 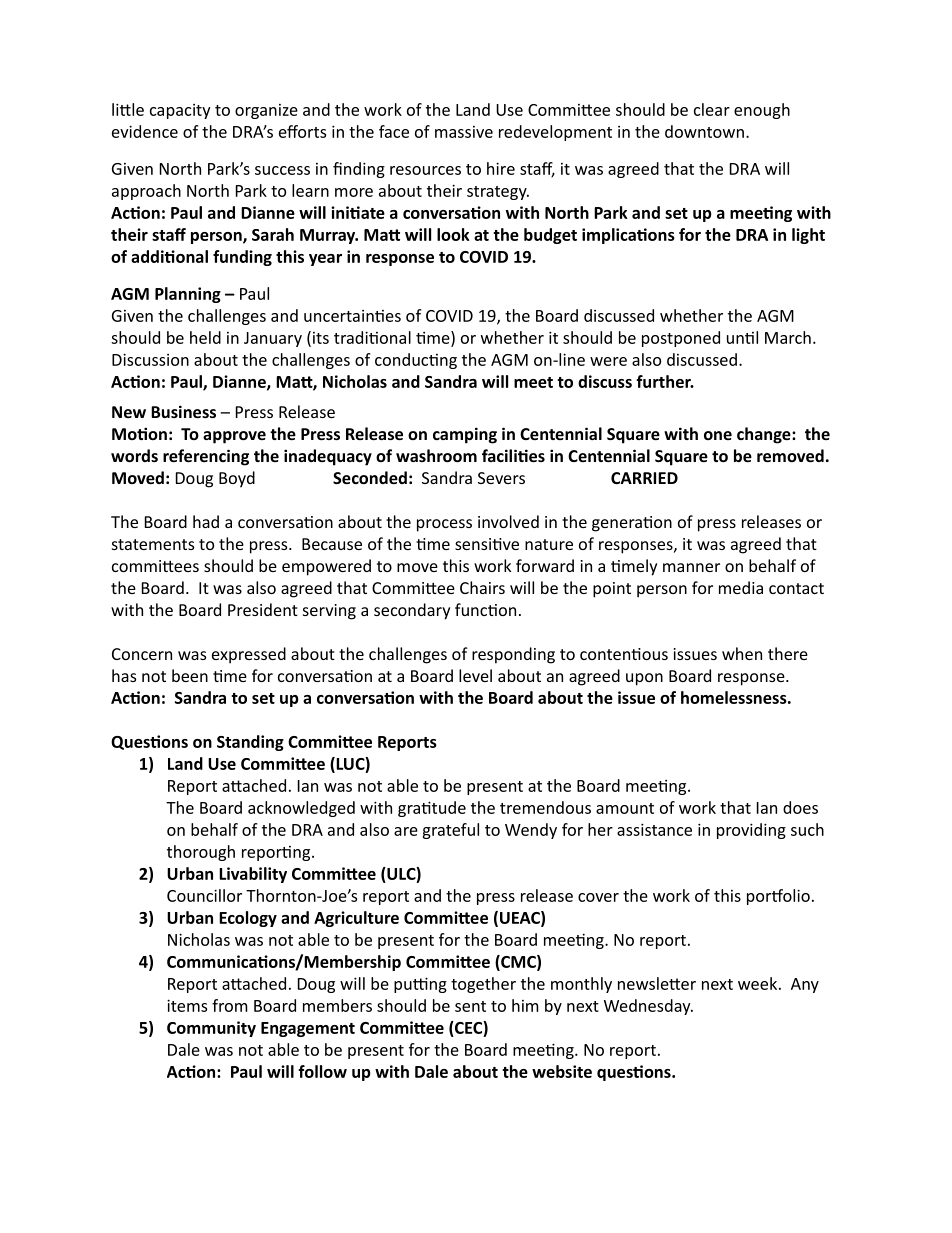 I want to click on capacity, so click(x=180, y=111).
